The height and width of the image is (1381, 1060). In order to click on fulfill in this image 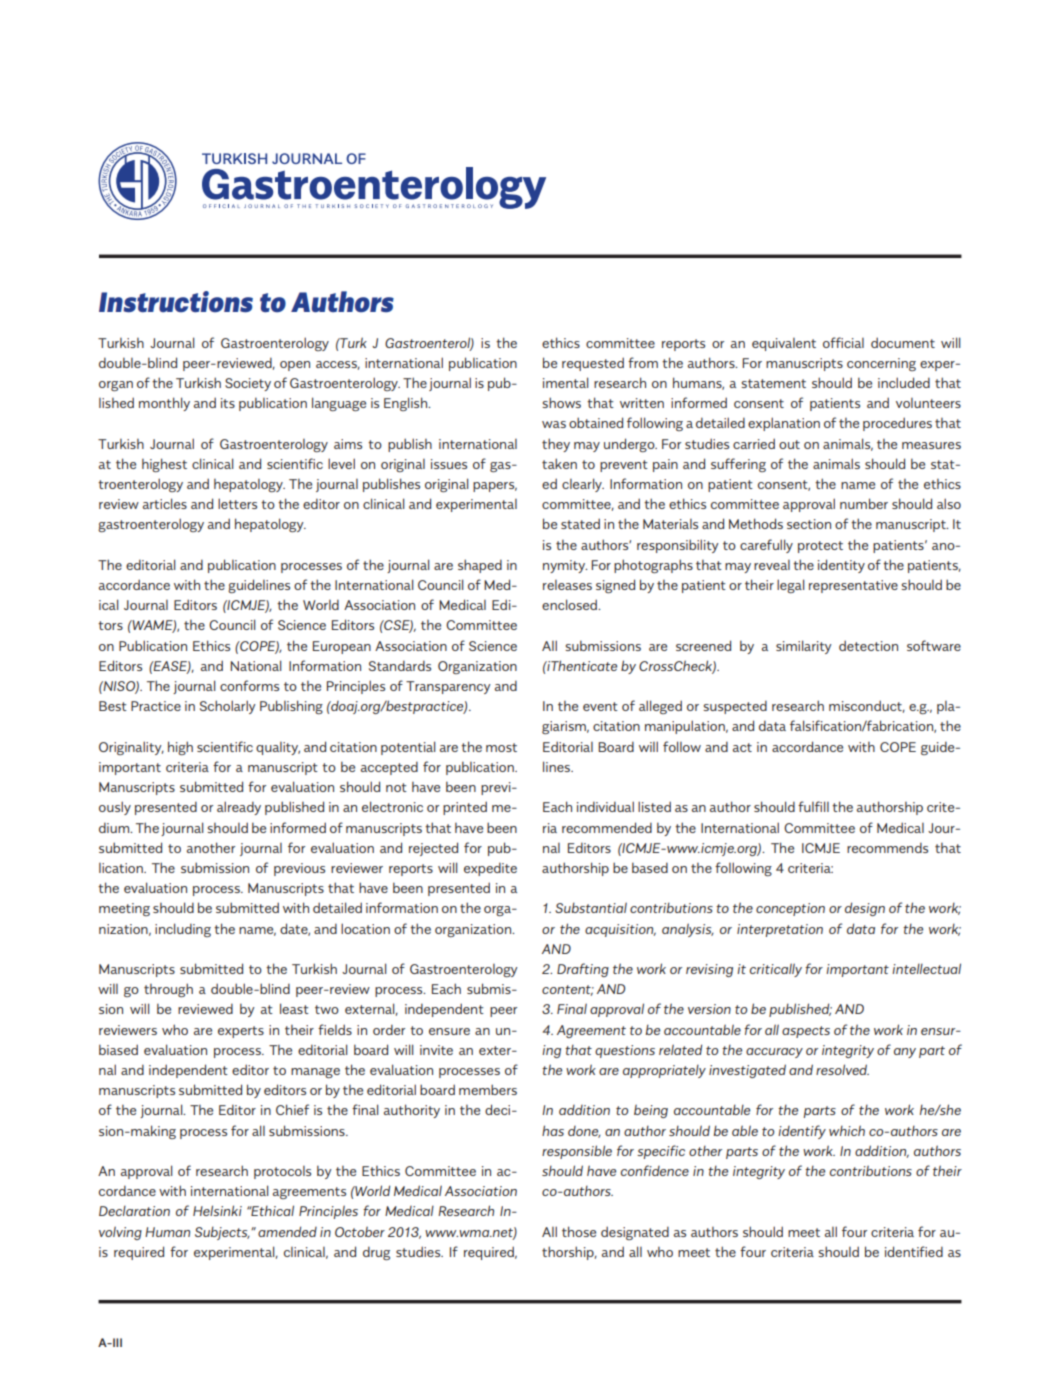, I will do `click(813, 806)`.
